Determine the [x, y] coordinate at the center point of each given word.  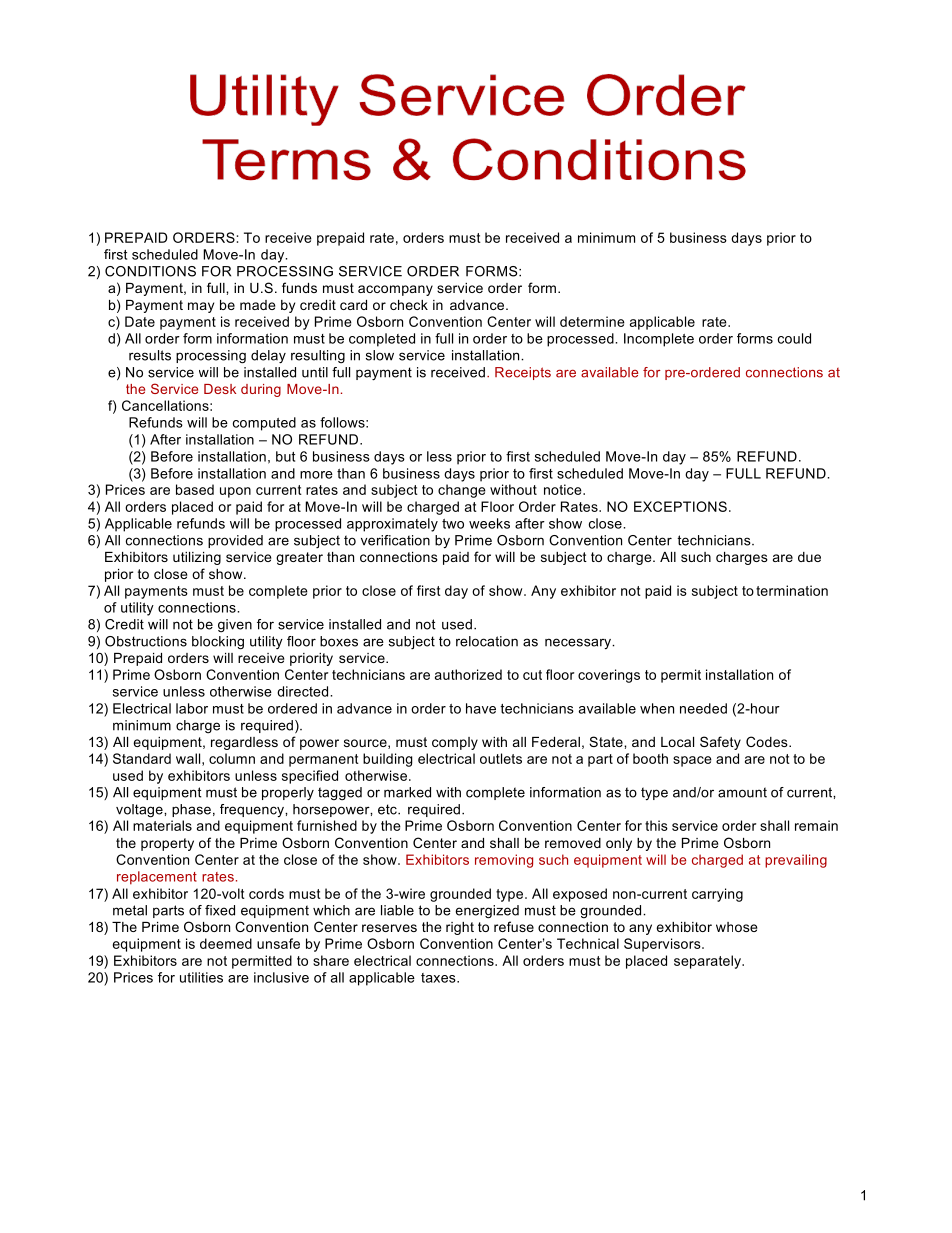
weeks [489, 523]
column [232, 758]
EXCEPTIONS [680, 506]
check [409, 305]
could [794, 338]
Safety [720, 743]
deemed [226, 943]
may [201, 307]
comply [455, 743]
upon [235, 492]
